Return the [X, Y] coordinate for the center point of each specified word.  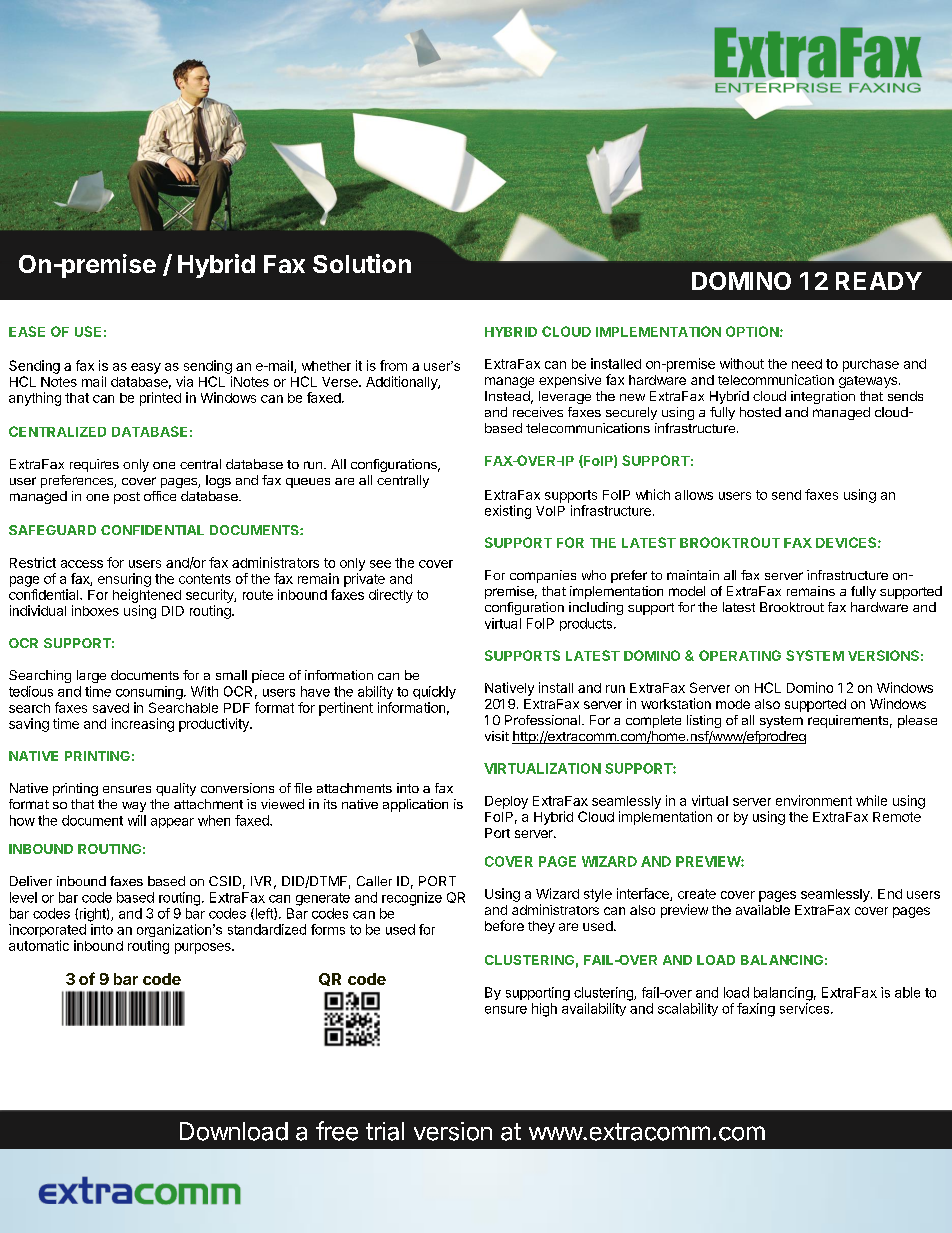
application [415, 805]
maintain [693, 575]
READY [879, 281]
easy [146, 368]
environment [814, 800]
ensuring [124, 580]
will [137, 820]
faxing [756, 1010]
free [337, 1131]
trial [385, 1131]
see [380, 564]
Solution [362, 263]
